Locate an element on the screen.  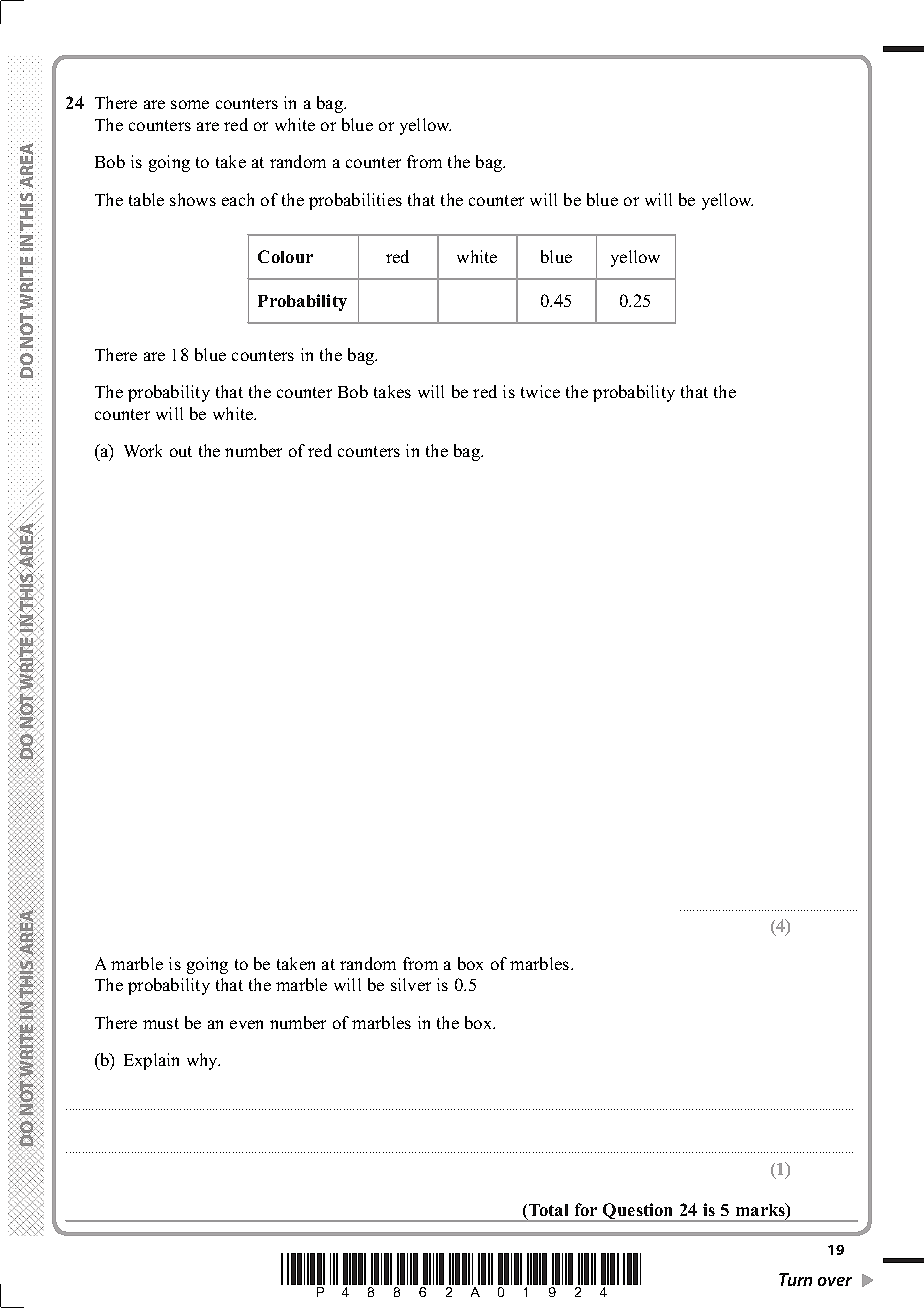
probabilities is located at coordinates (355, 201).
